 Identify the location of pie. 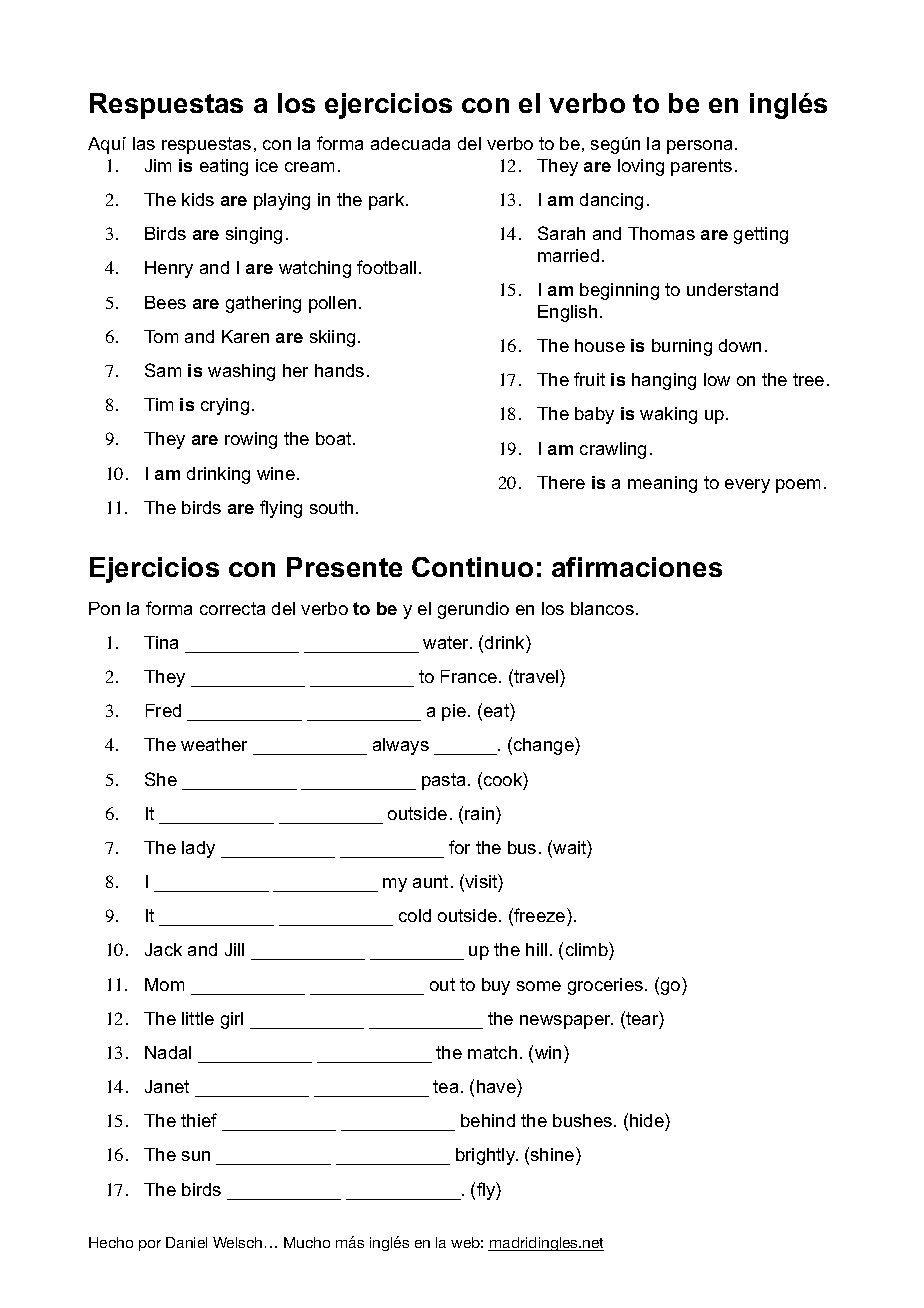
(454, 712).
